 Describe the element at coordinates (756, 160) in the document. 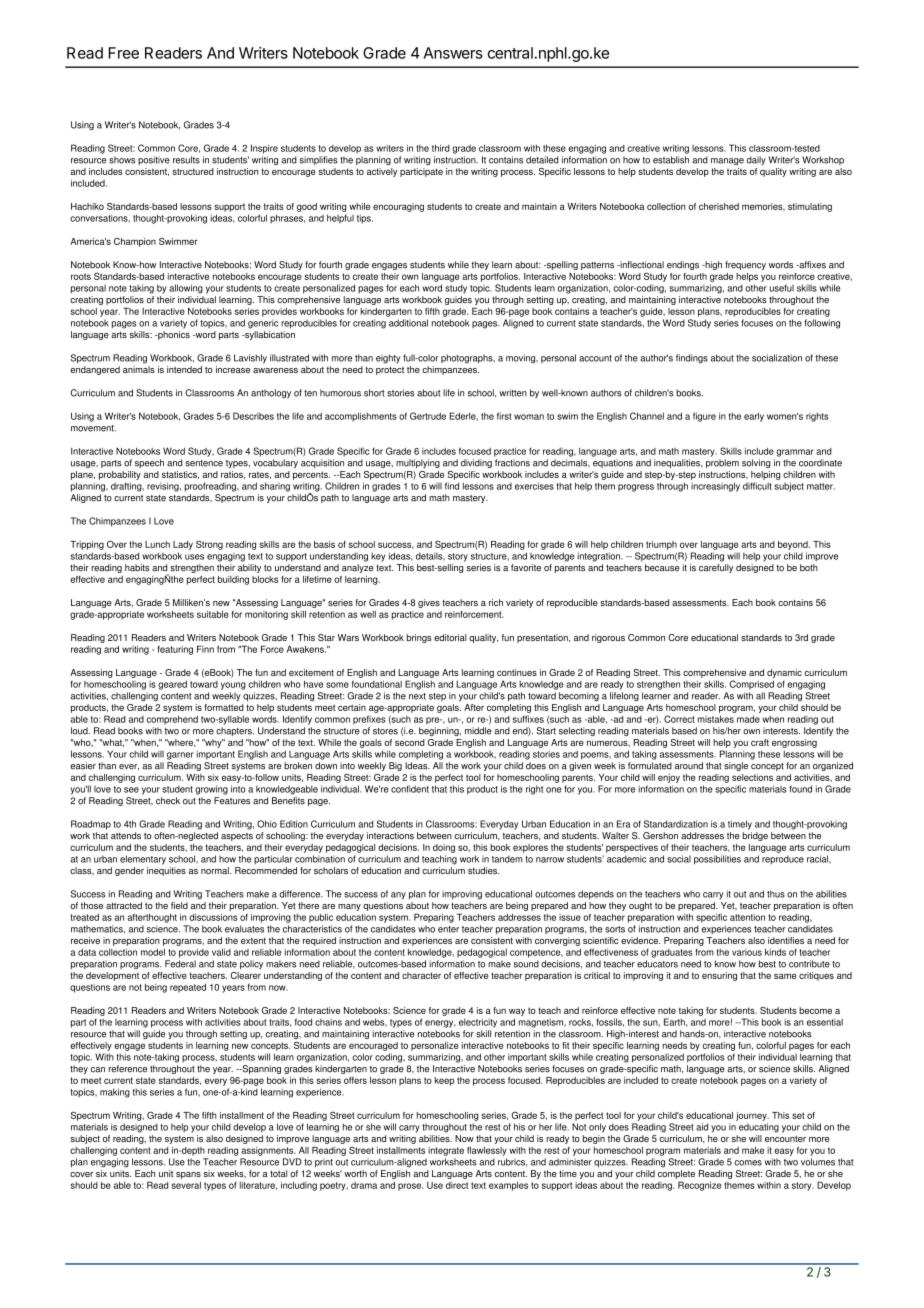

I see `daily` at that location.
